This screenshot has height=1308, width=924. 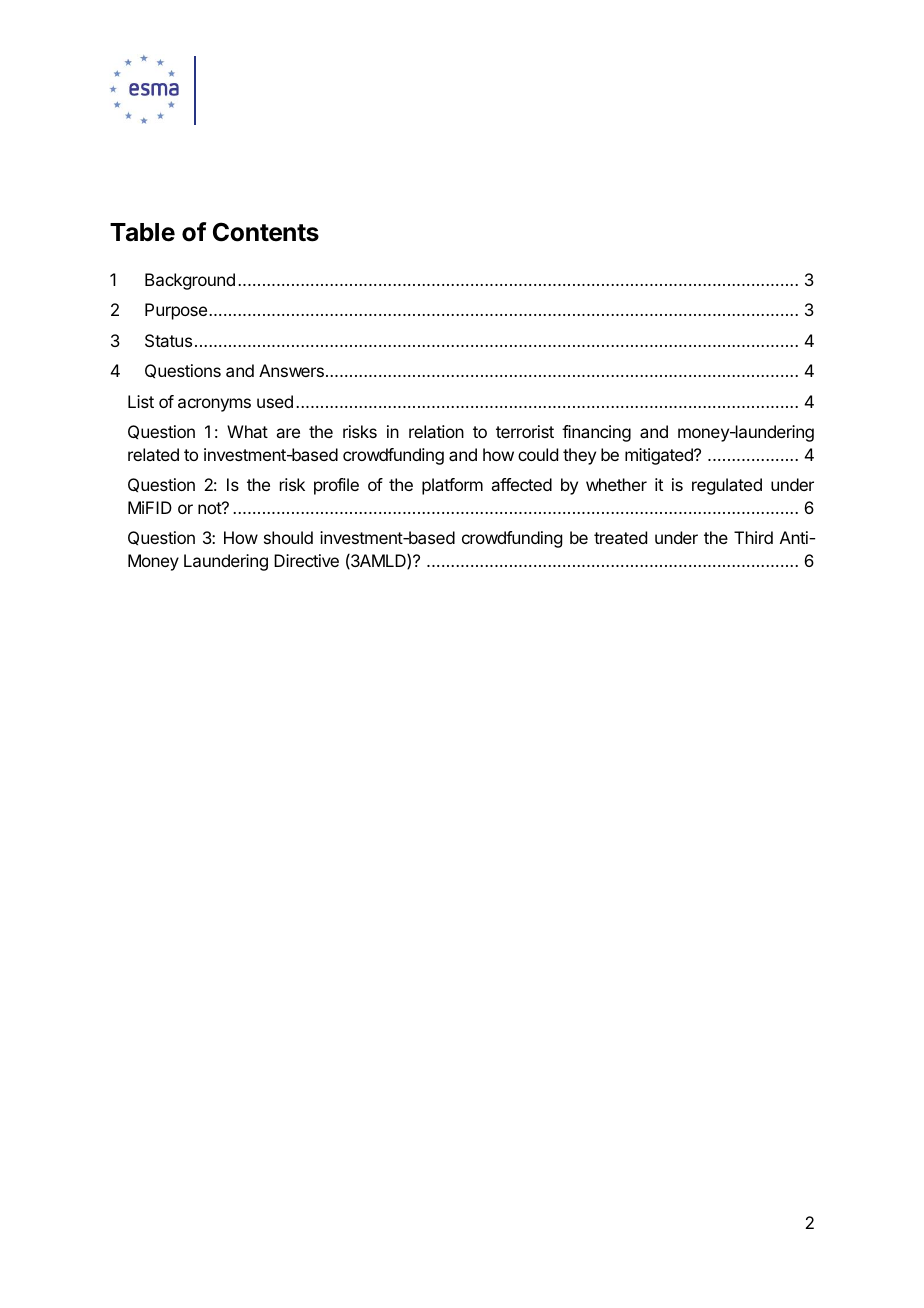 I want to click on Directive, so click(x=306, y=560).
